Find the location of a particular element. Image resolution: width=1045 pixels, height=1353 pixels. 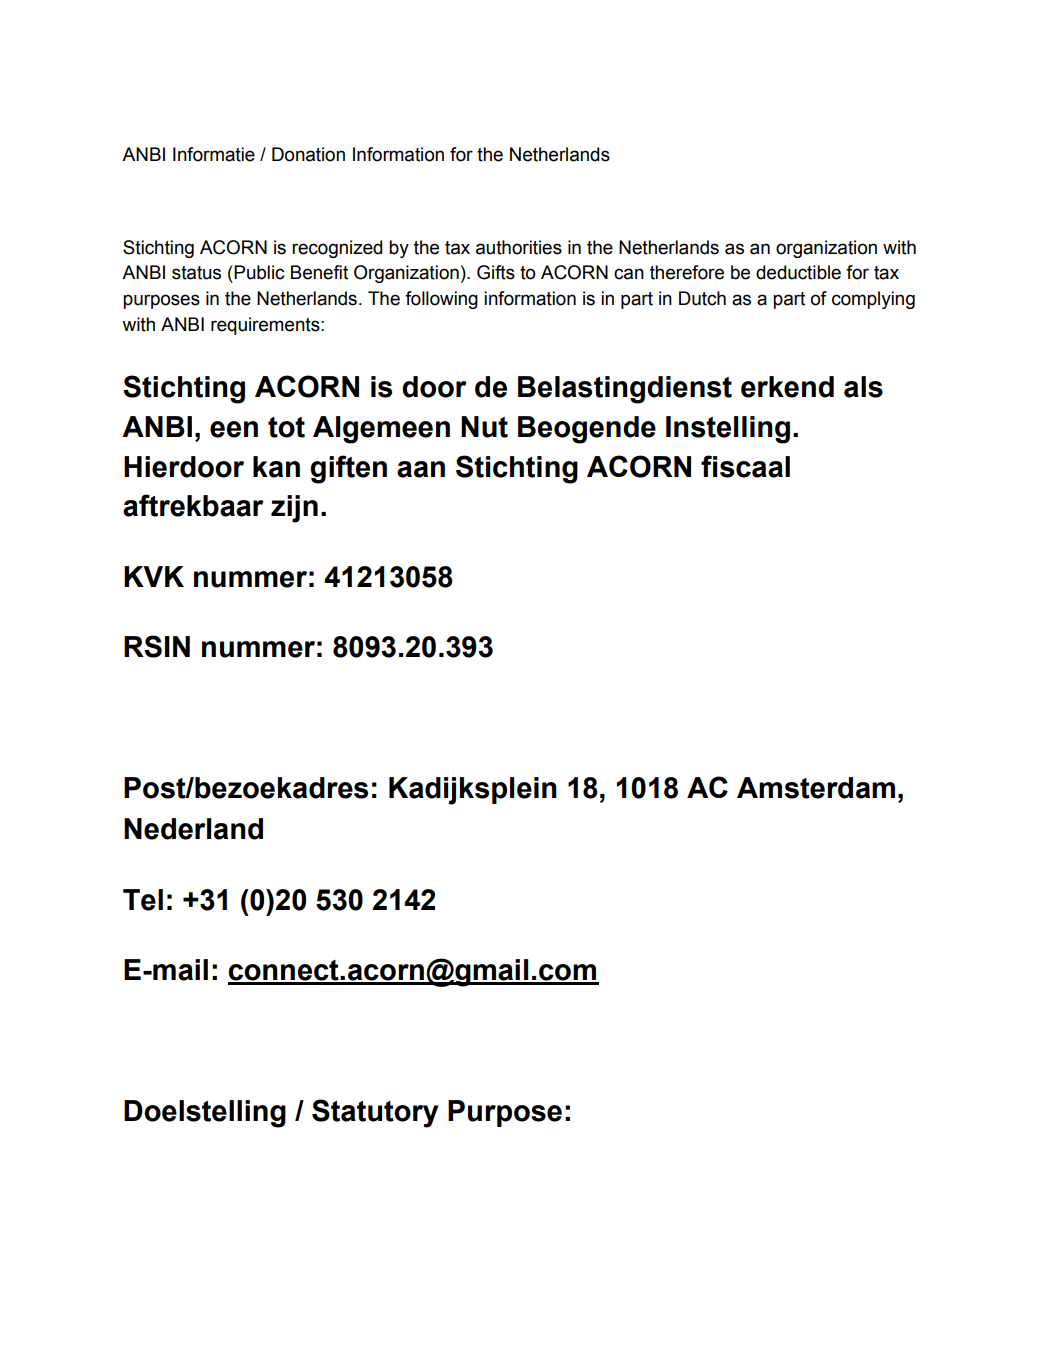

aan is located at coordinates (421, 469).
